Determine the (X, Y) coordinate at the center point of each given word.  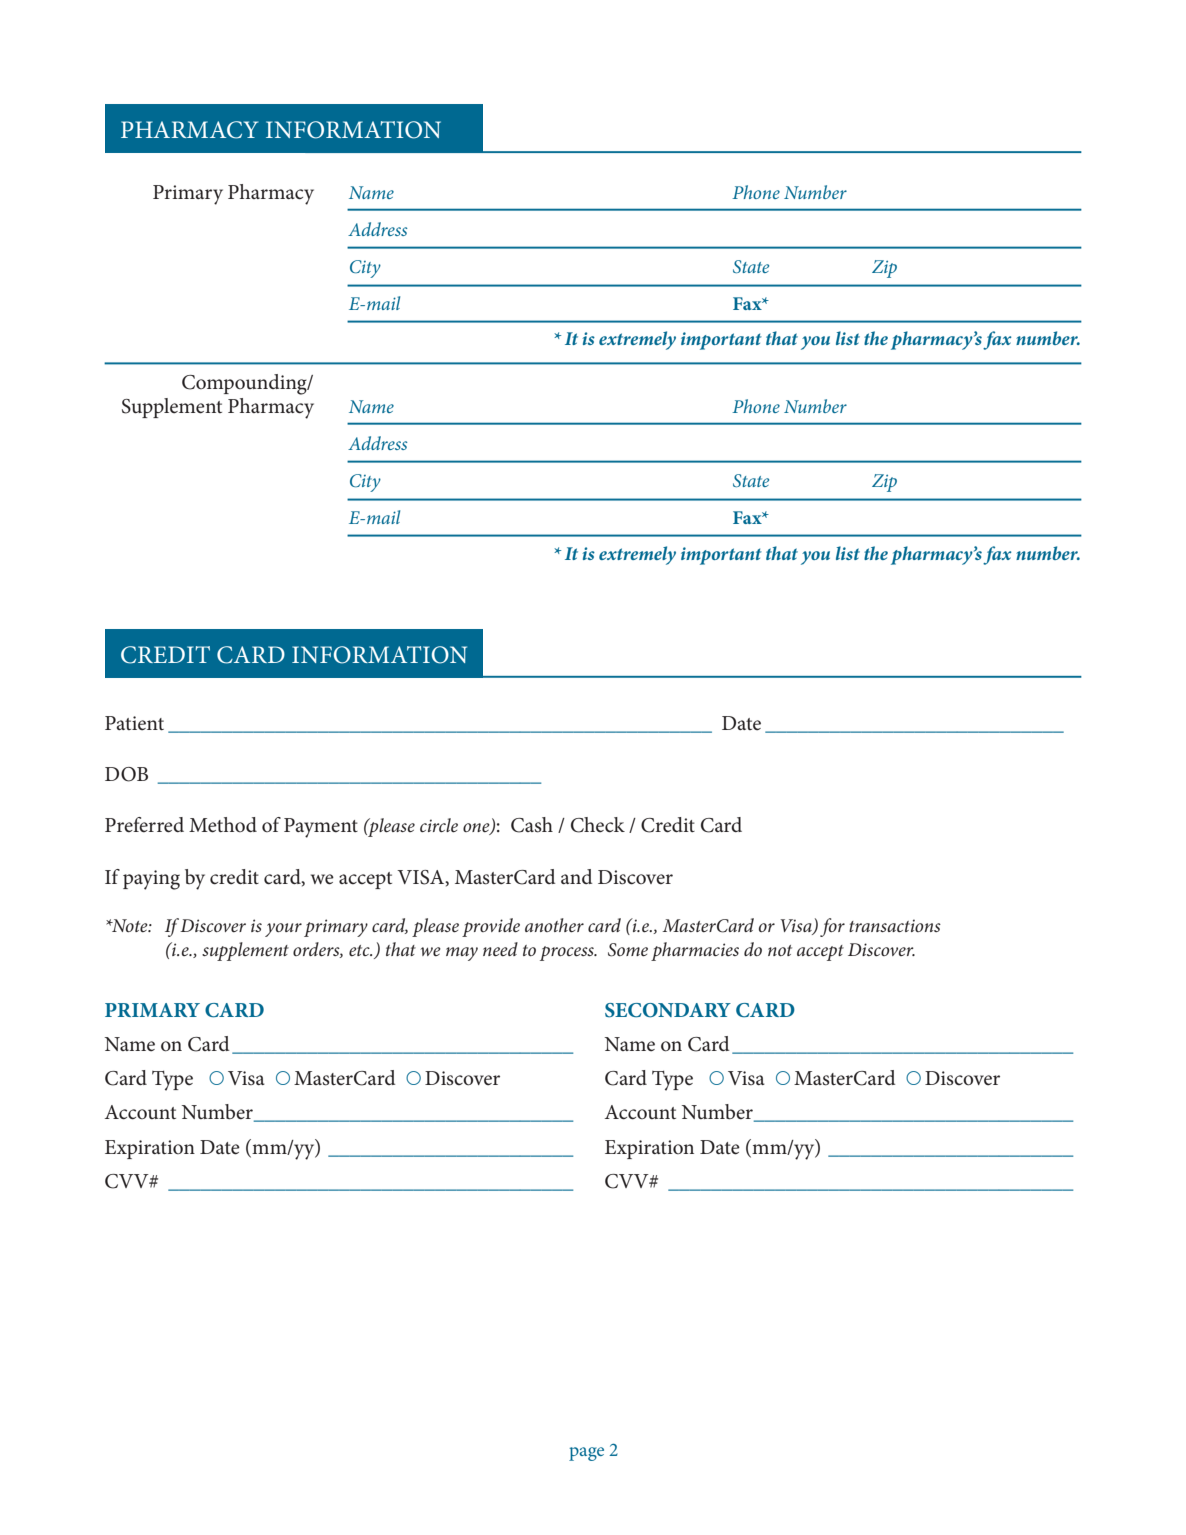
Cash (532, 825)
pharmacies (695, 951)
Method (223, 825)
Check (598, 825)
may (462, 954)
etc (360, 950)
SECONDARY (668, 1010)
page (586, 1454)
